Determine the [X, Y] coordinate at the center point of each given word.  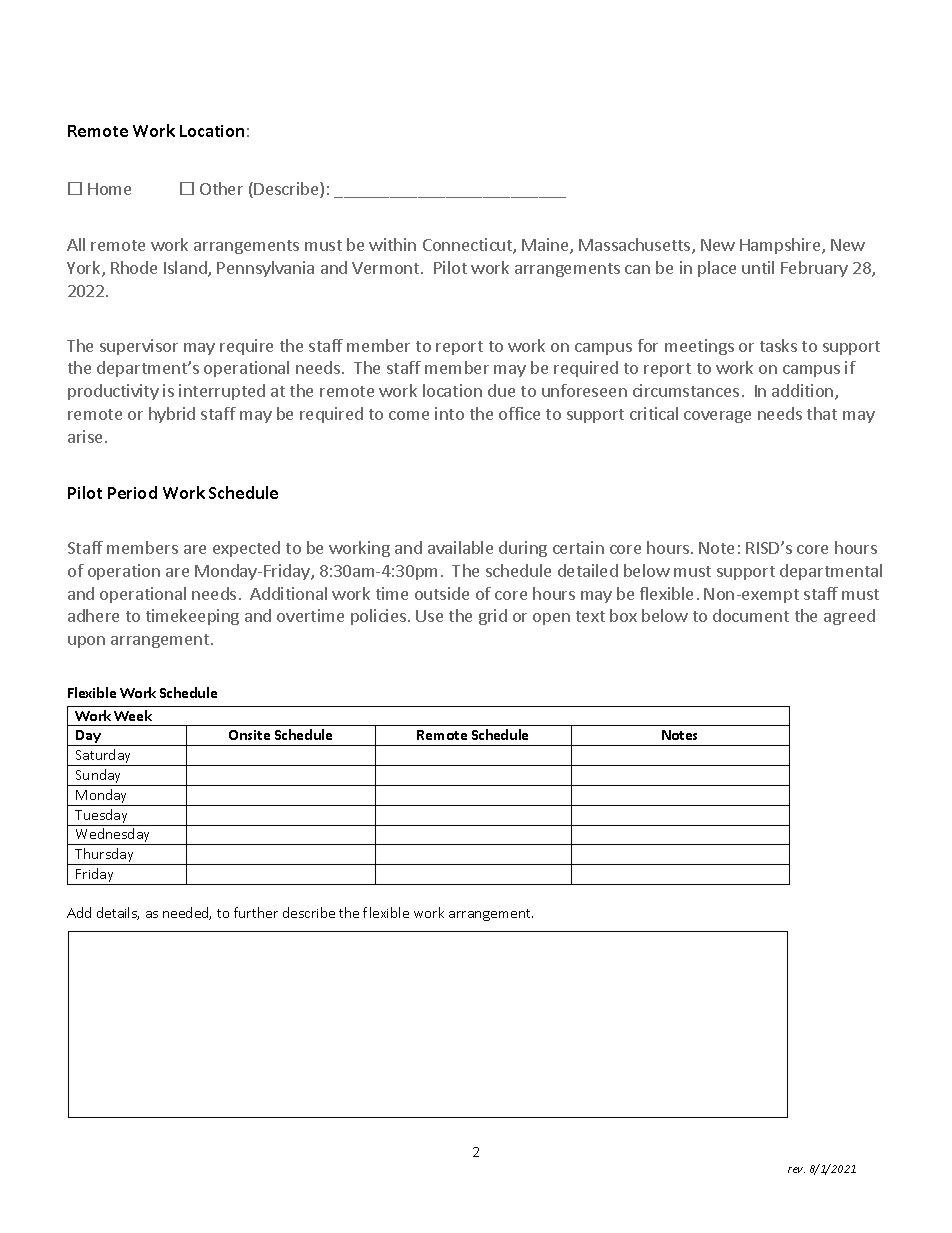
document [751, 615]
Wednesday [113, 836]
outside [442, 593]
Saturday [104, 757]
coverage [717, 417]
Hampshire [781, 246]
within [392, 244]
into [449, 413]
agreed [849, 617]
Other [221, 188]
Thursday [105, 856]
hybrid [172, 415]
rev [796, 1170]
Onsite [249, 735]
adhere [93, 615]
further [256, 912]
